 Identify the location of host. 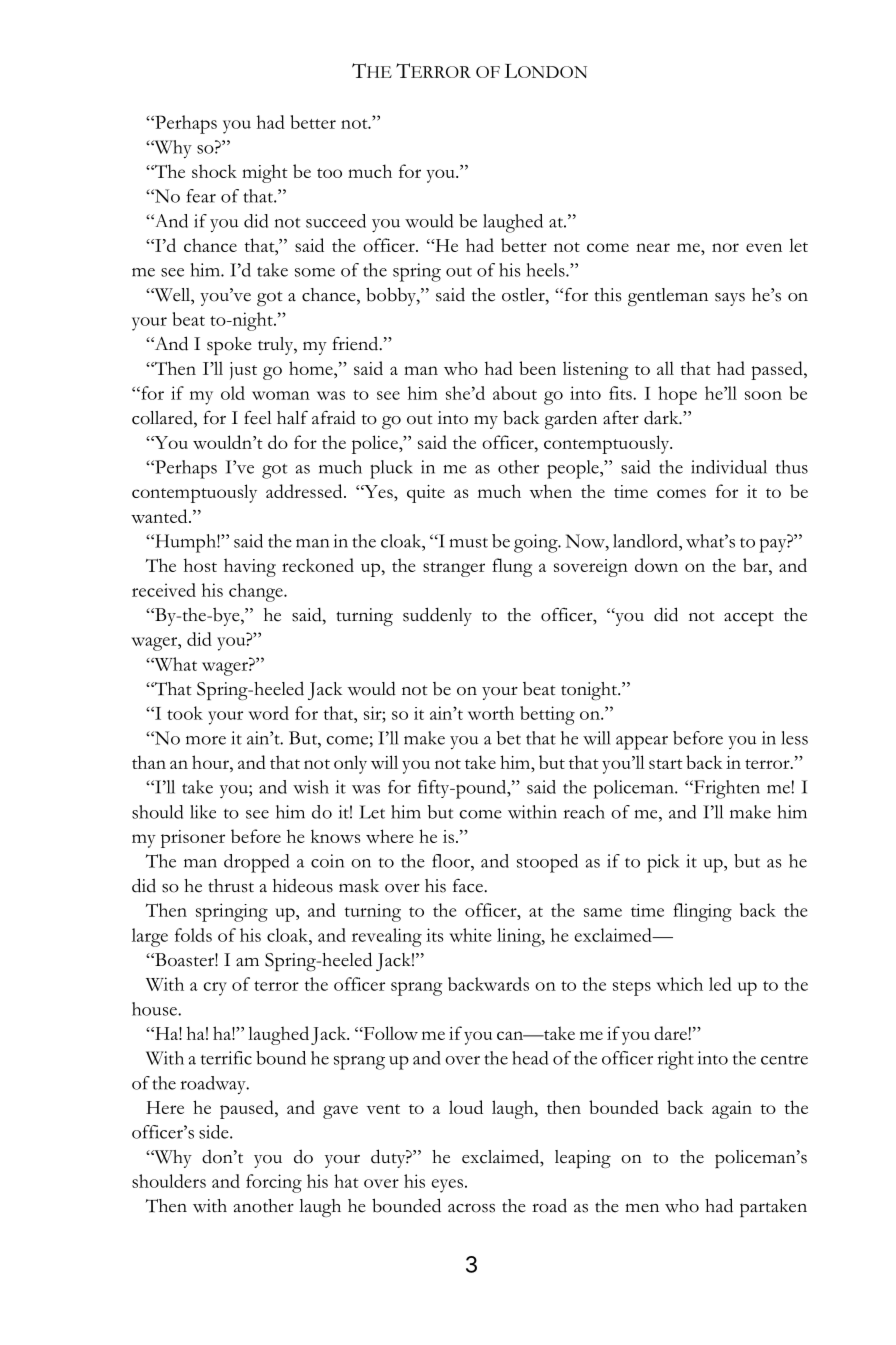
(200, 565).
